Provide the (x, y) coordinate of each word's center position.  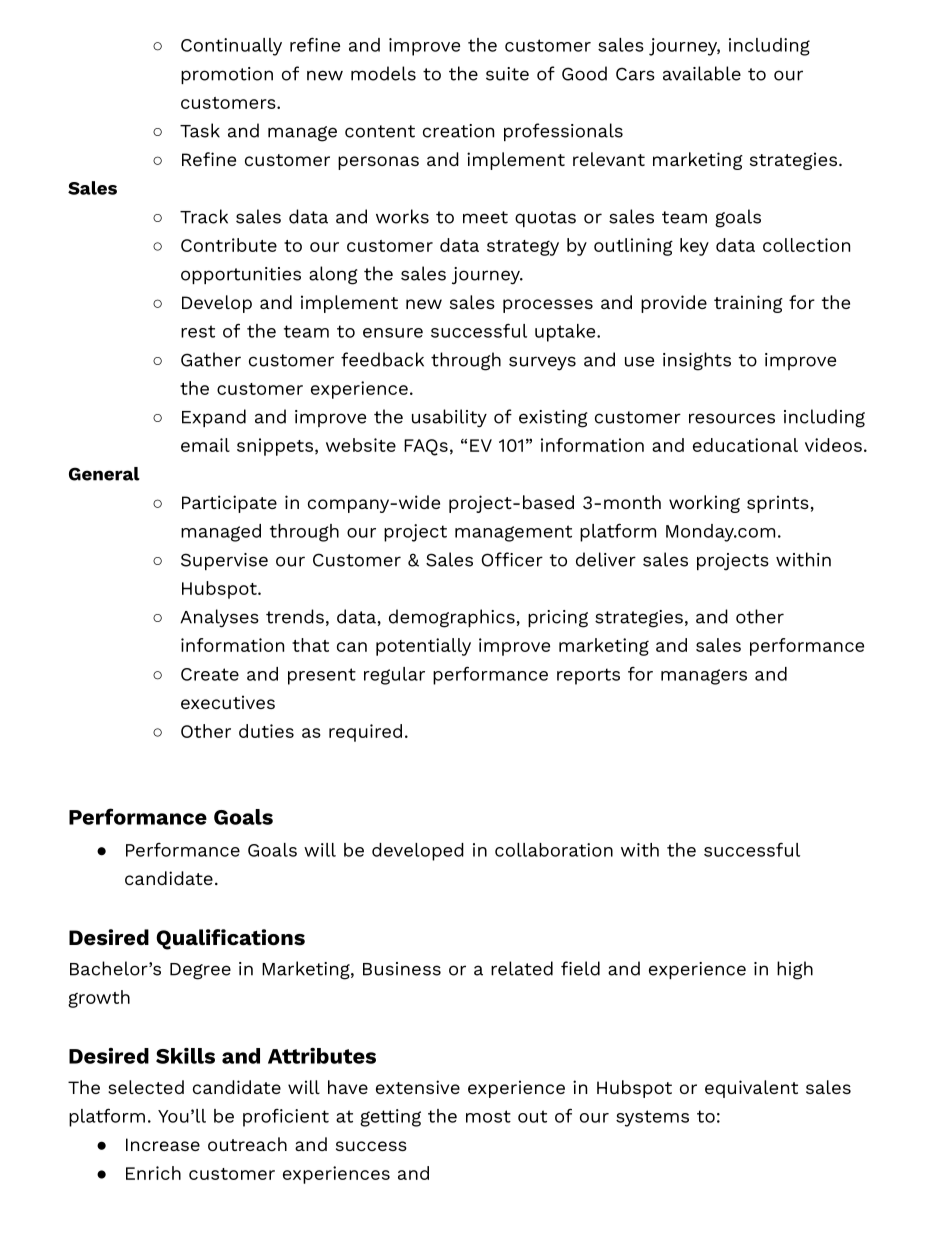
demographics (452, 618)
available (702, 73)
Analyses (219, 618)
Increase (163, 1144)
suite (507, 74)
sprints (778, 504)
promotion (227, 75)
